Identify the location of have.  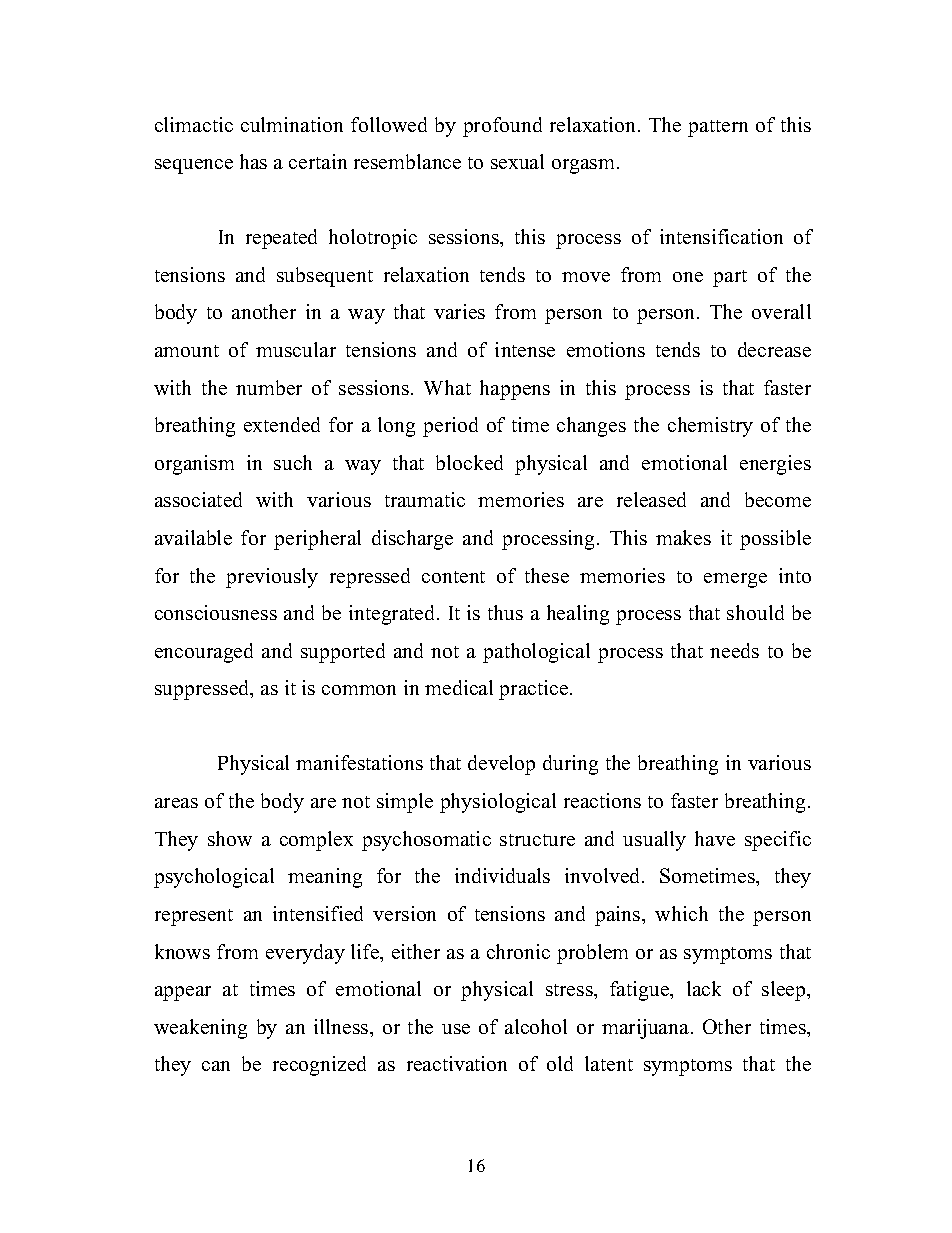
(715, 838).
